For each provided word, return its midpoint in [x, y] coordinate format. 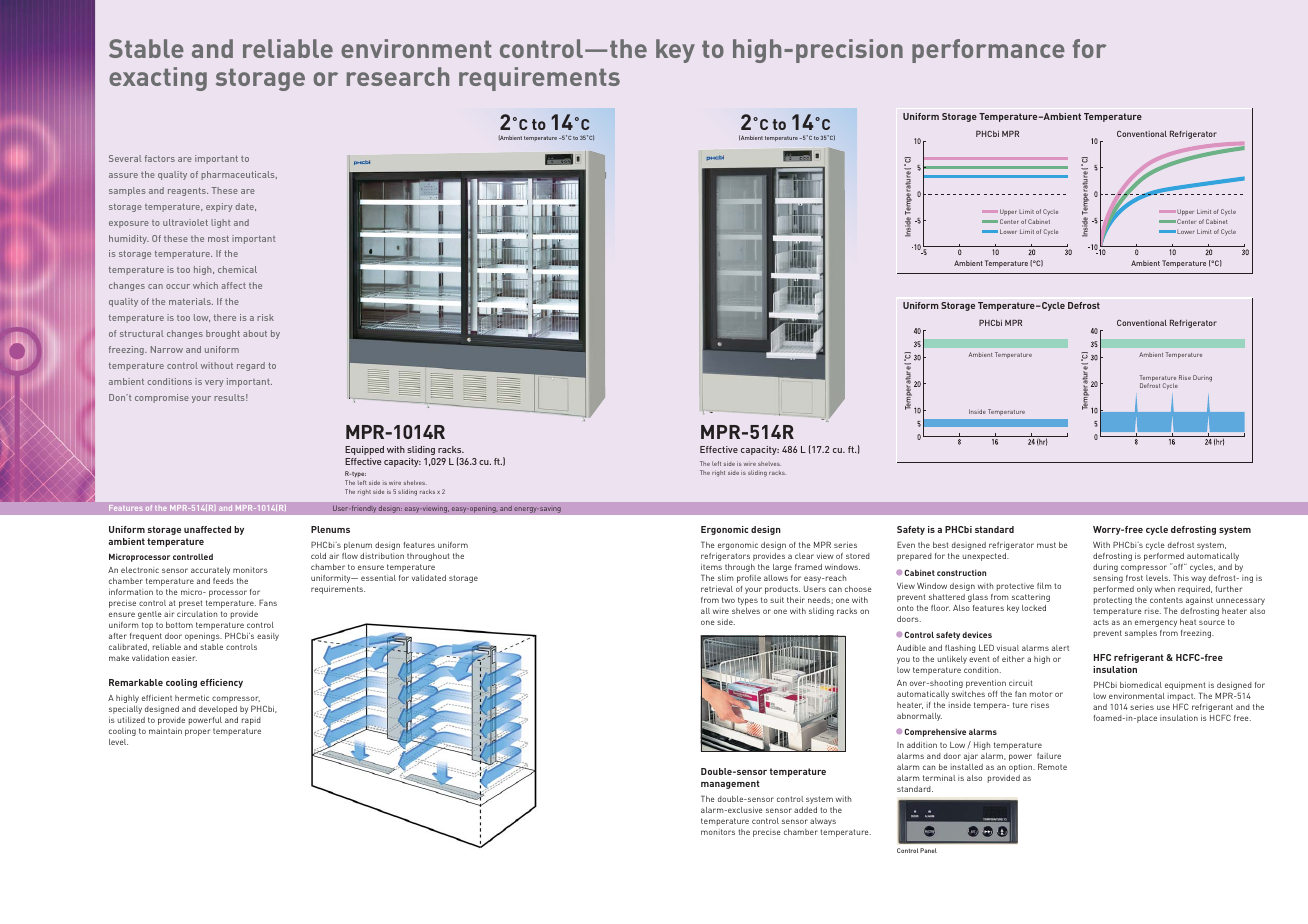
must [1046, 545]
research [398, 76]
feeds [223, 581]
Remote [1052, 766]
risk [265, 317]
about [255, 333]
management [730, 784]
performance [988, 51]
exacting [158, 79]
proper [198, 732]
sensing [1108, 579]
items [711, 567]
